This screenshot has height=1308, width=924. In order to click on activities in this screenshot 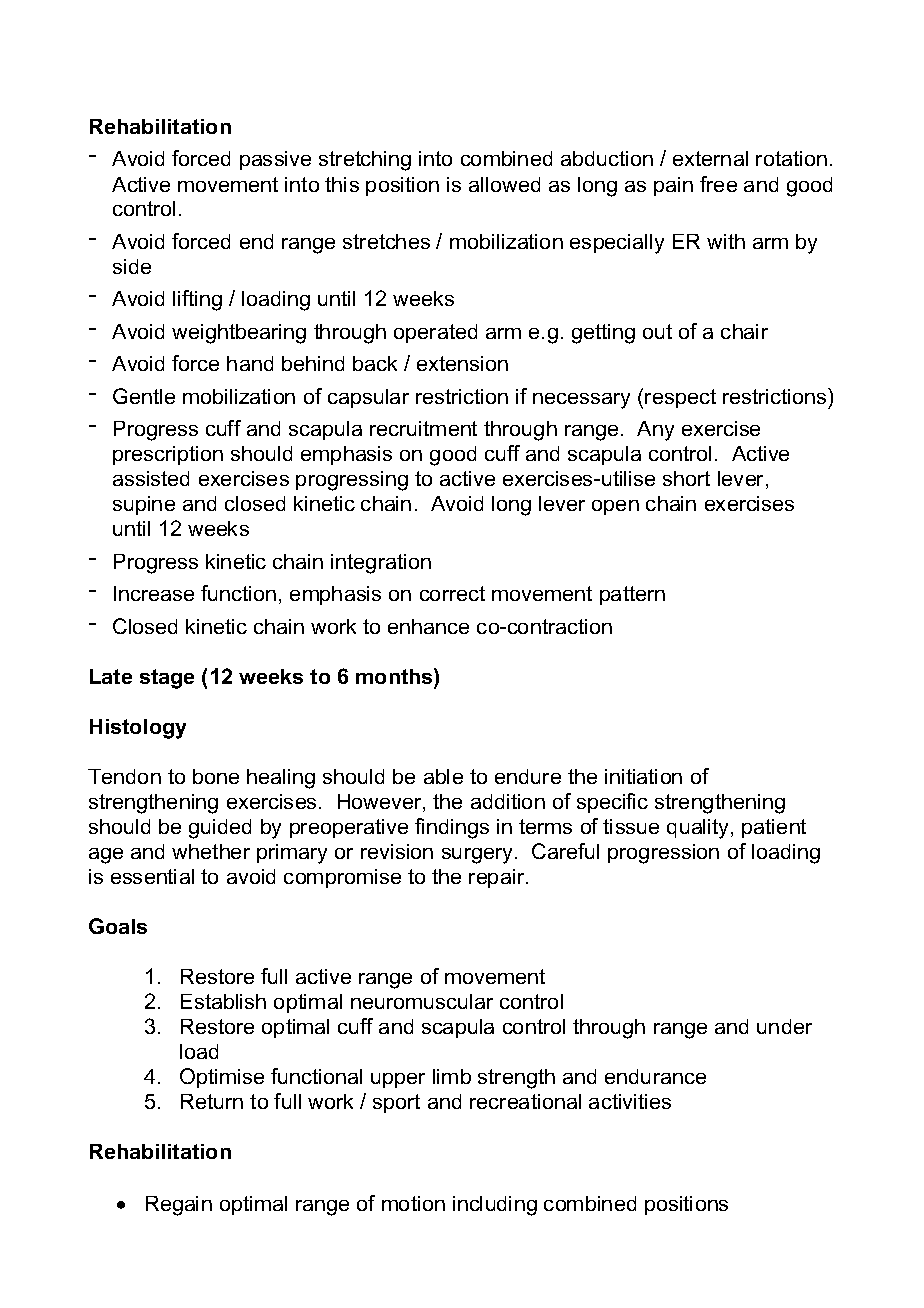, I will do `click(630, 1101)`.
